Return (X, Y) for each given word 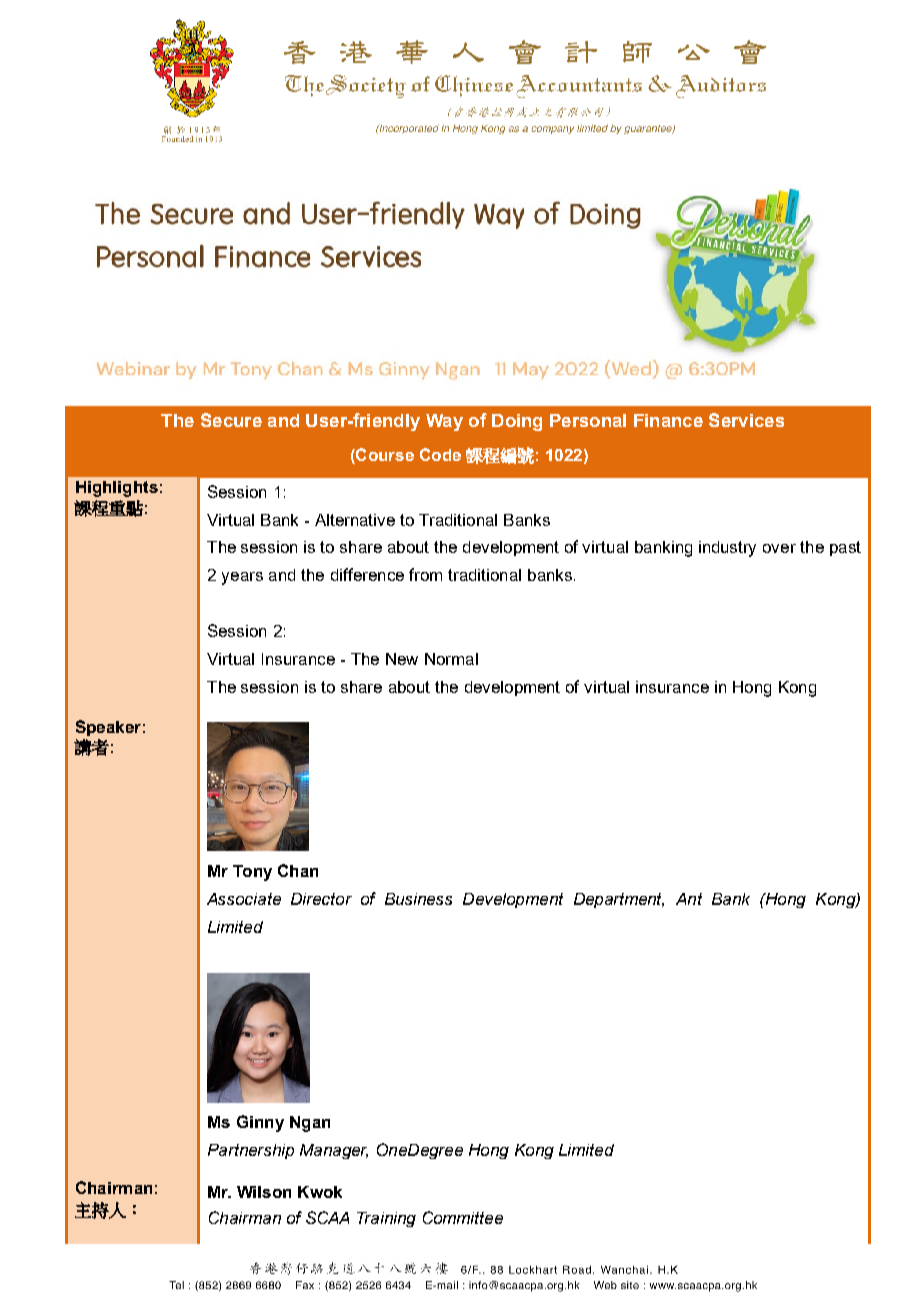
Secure (231, 420)
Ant (689, 899)
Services (746, 420)
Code (440, 454)
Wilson (264, 1192)
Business (418, 899)
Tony (252, 873)
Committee (463, 1217)
